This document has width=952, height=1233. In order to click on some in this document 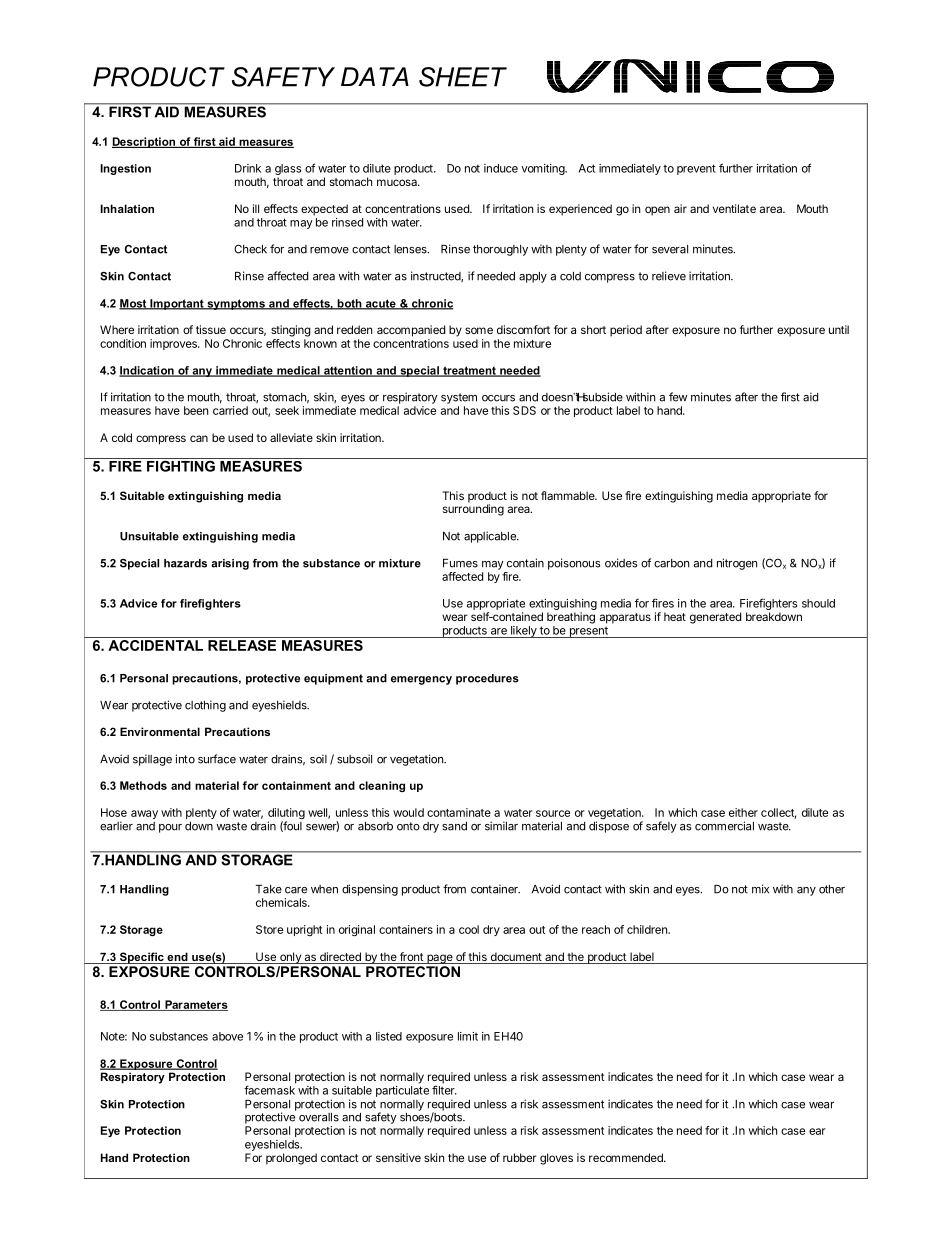, I will do `click(479, 330)`.
